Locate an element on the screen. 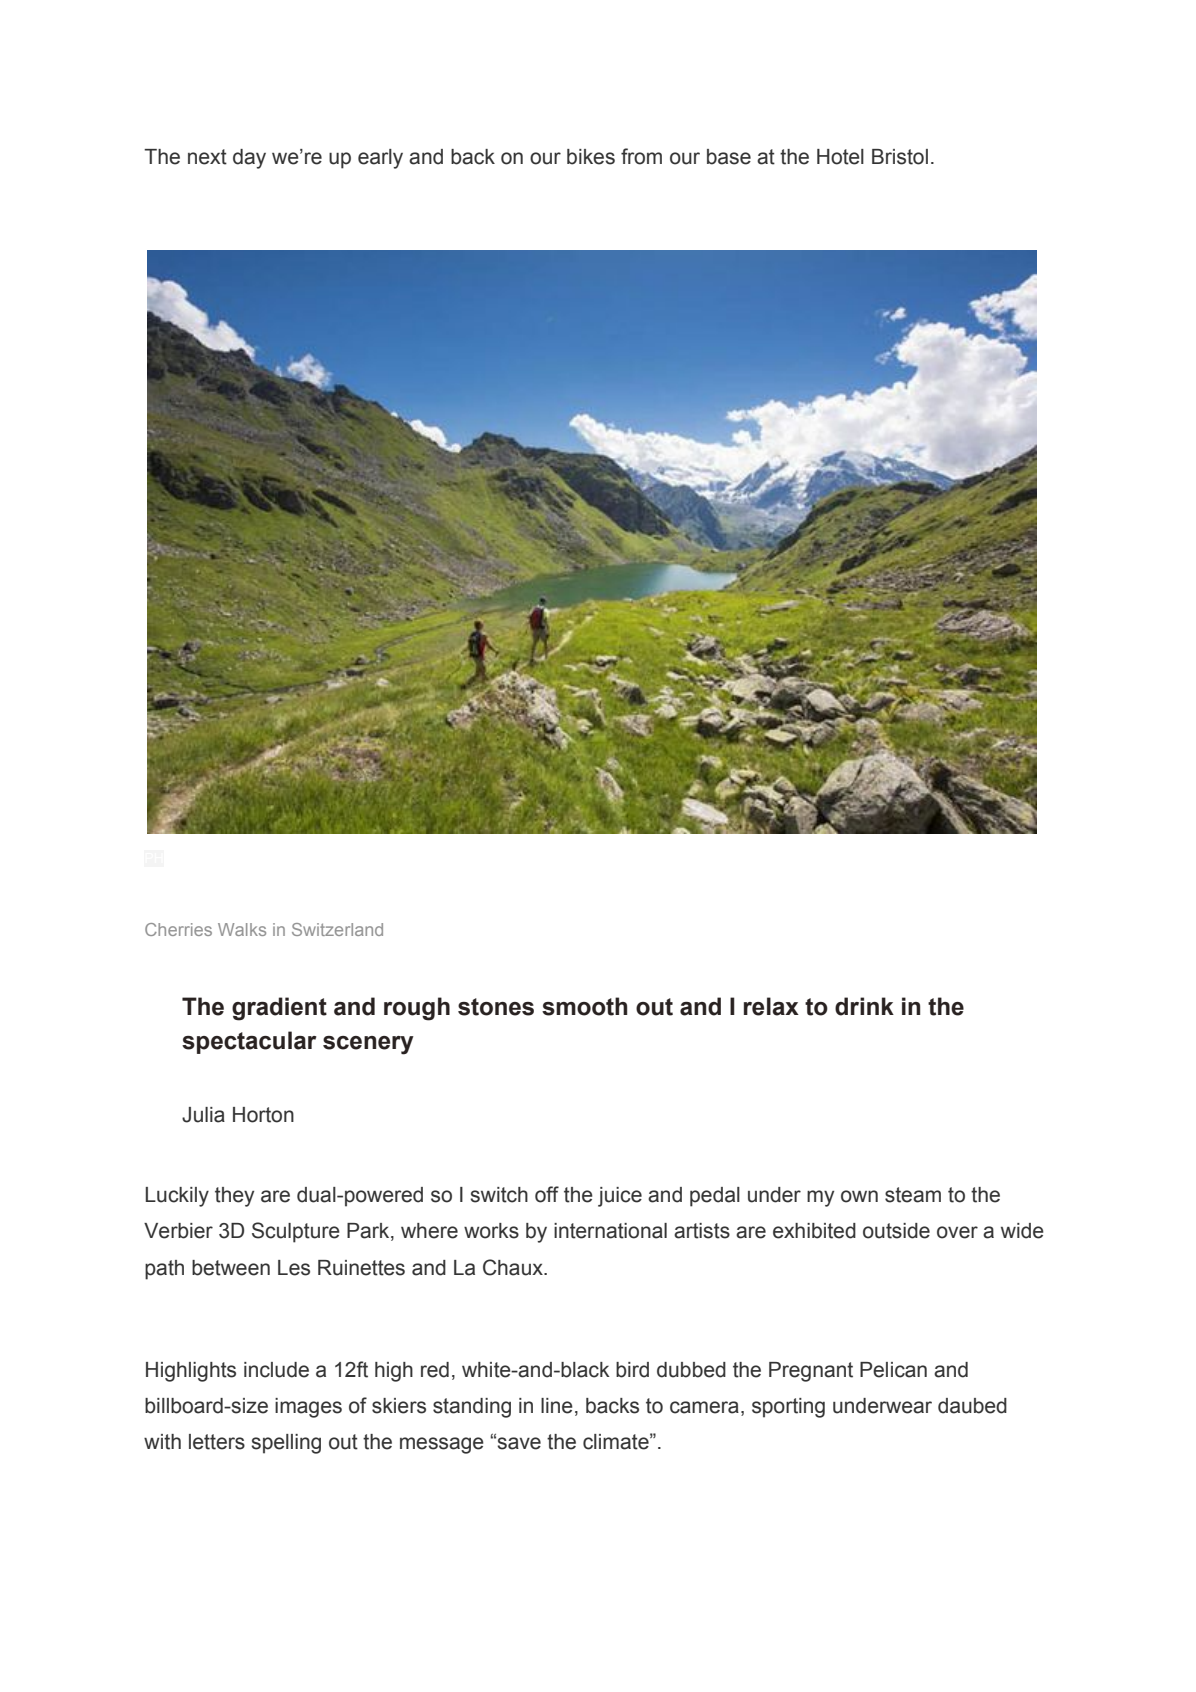 Image resolution: width=1196 pixels, height=1692 pixels. steam is located at coordinates (913, 1195).
